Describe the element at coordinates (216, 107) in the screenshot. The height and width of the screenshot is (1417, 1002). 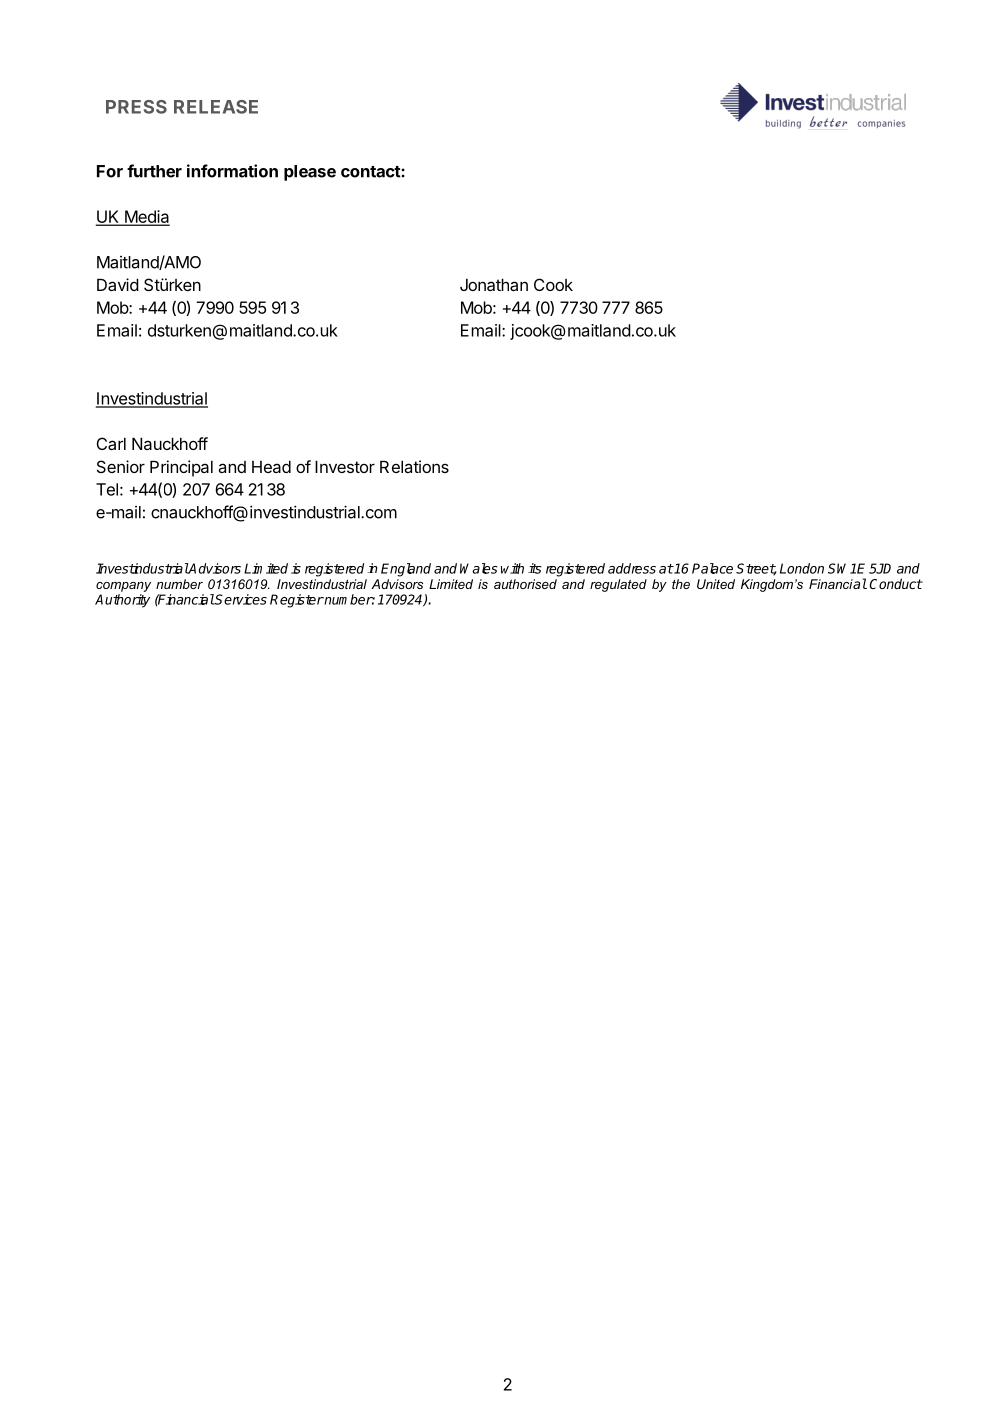
I see `RELEASE` at that location.
